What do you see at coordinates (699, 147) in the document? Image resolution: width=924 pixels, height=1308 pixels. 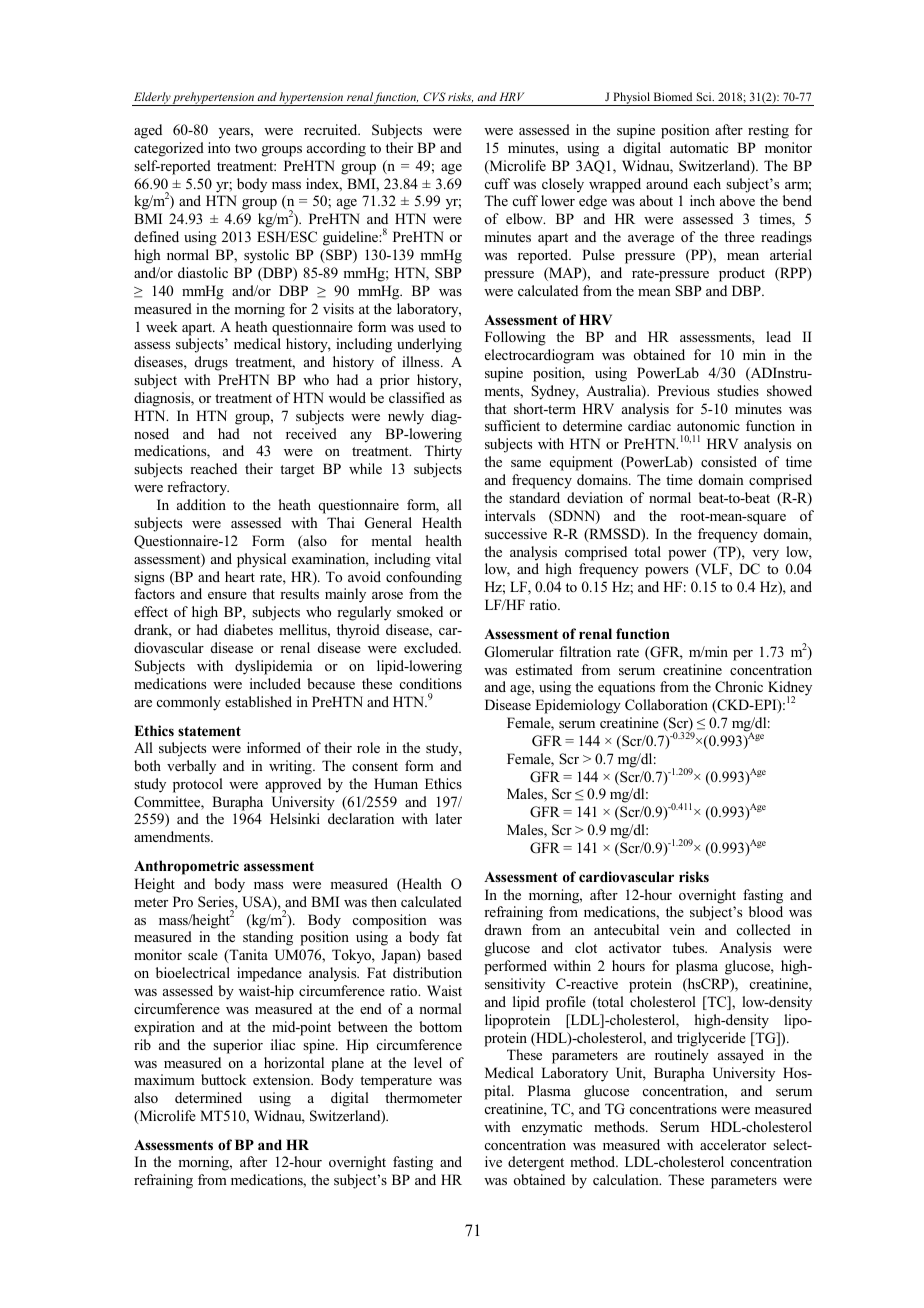 I see `automatic` at bounding box center [699, 147].
